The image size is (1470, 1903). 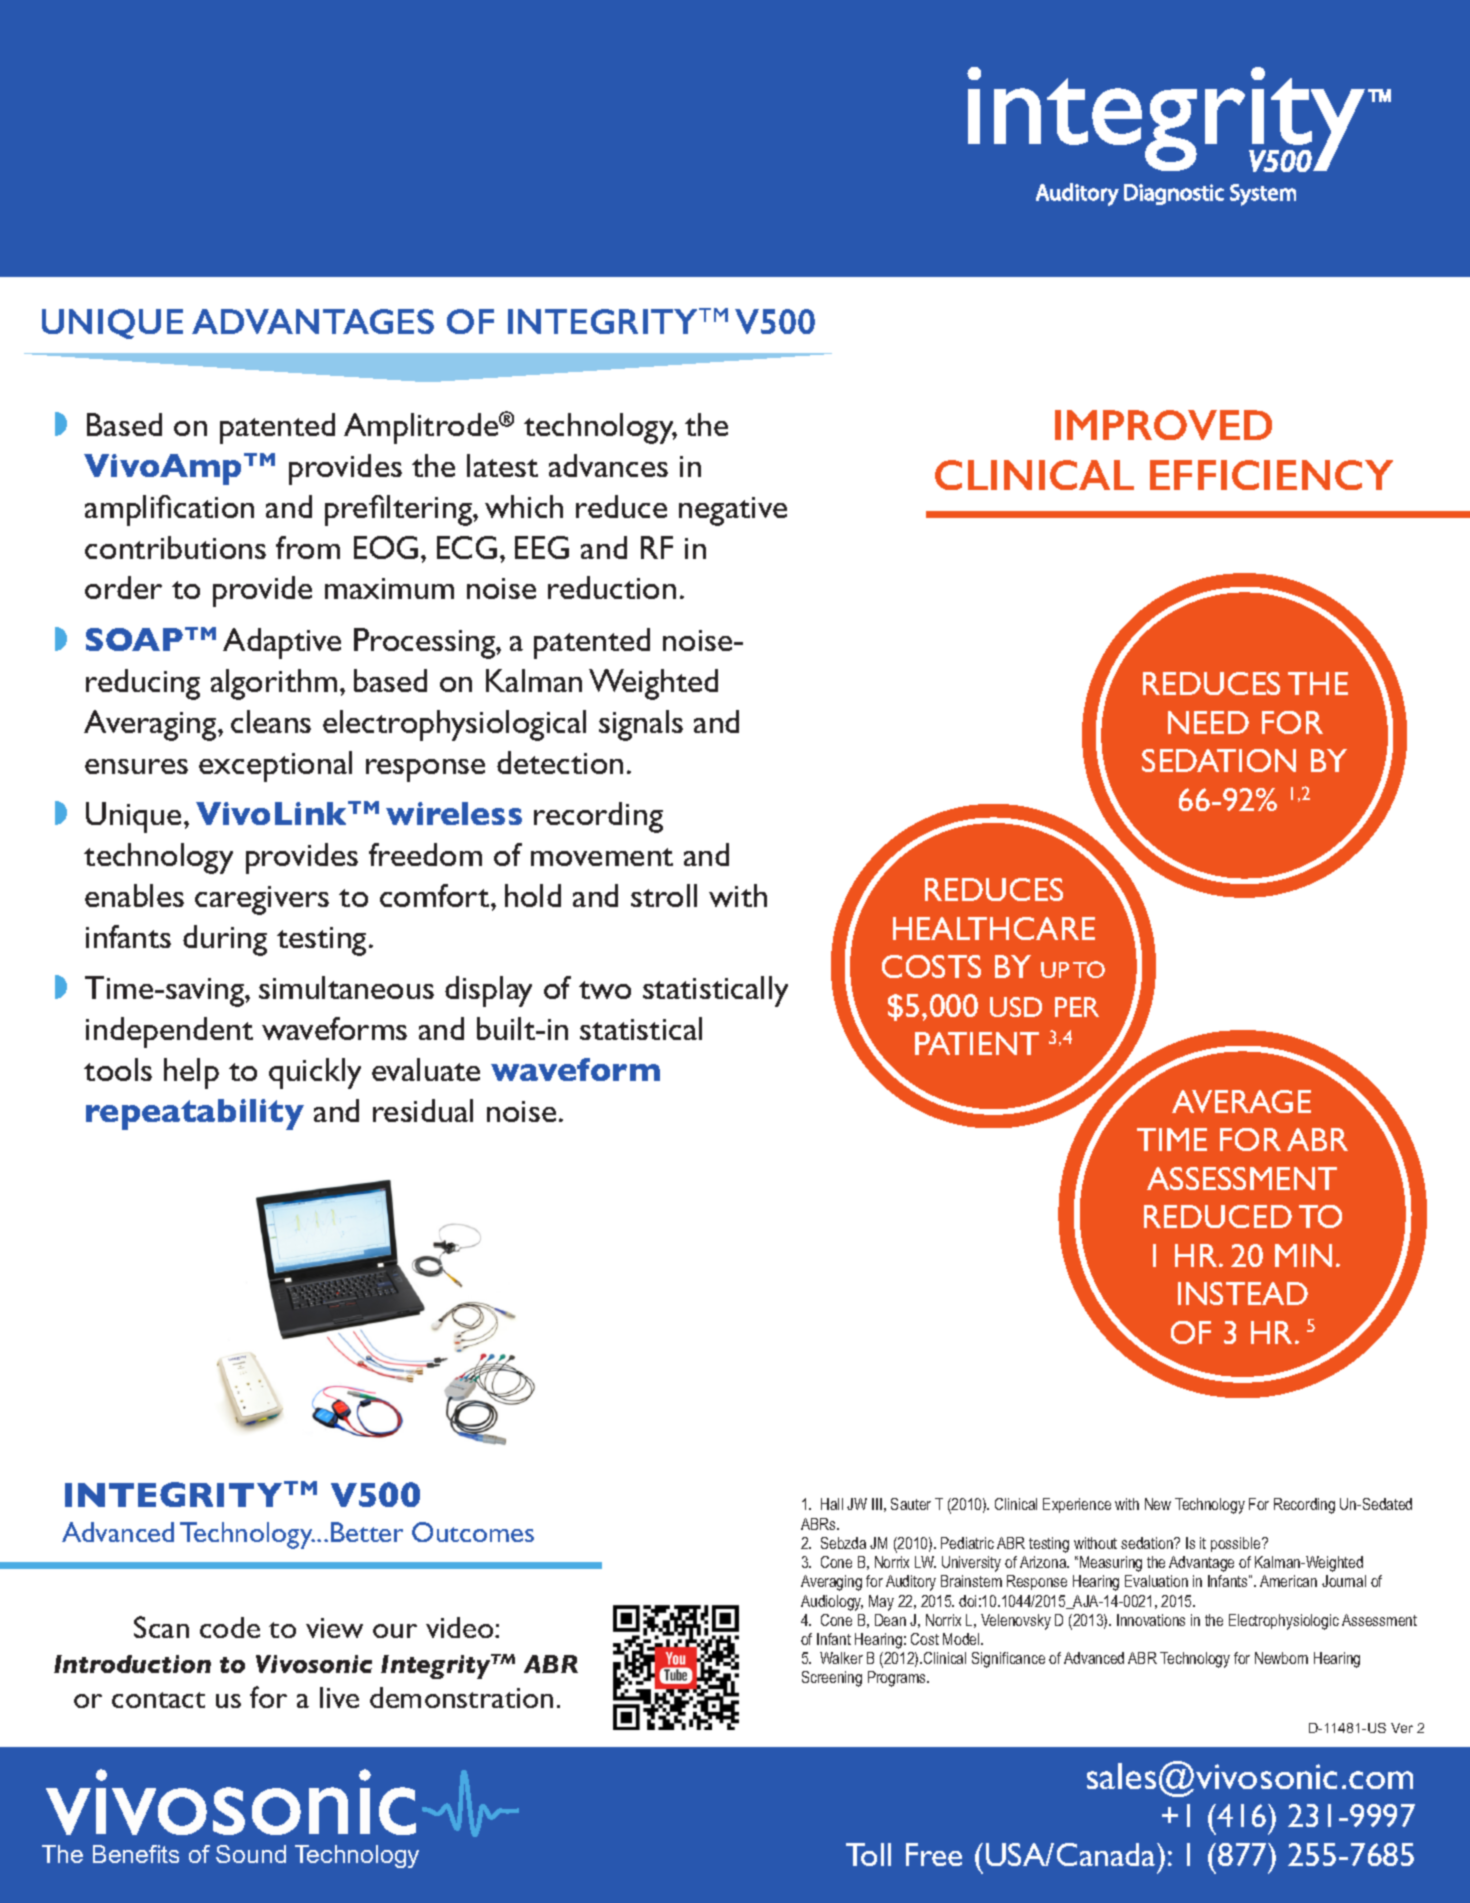 What do you see at coordinates (733, 511) in the screenshot?
I see `negative` at bounding box center [733, 511].
